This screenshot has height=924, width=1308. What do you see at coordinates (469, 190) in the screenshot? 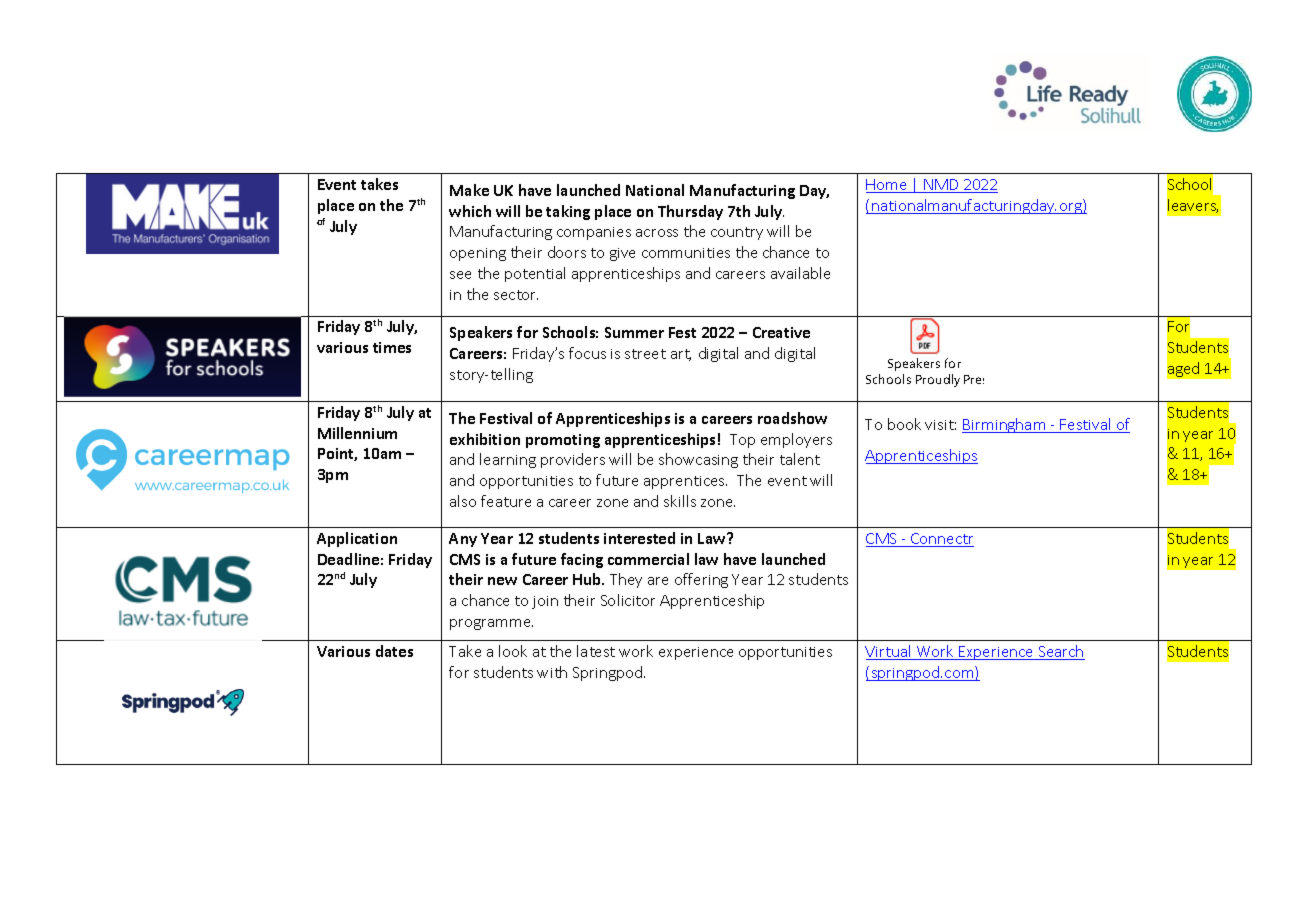
I see `Make` at bounding box center [469, 190].
